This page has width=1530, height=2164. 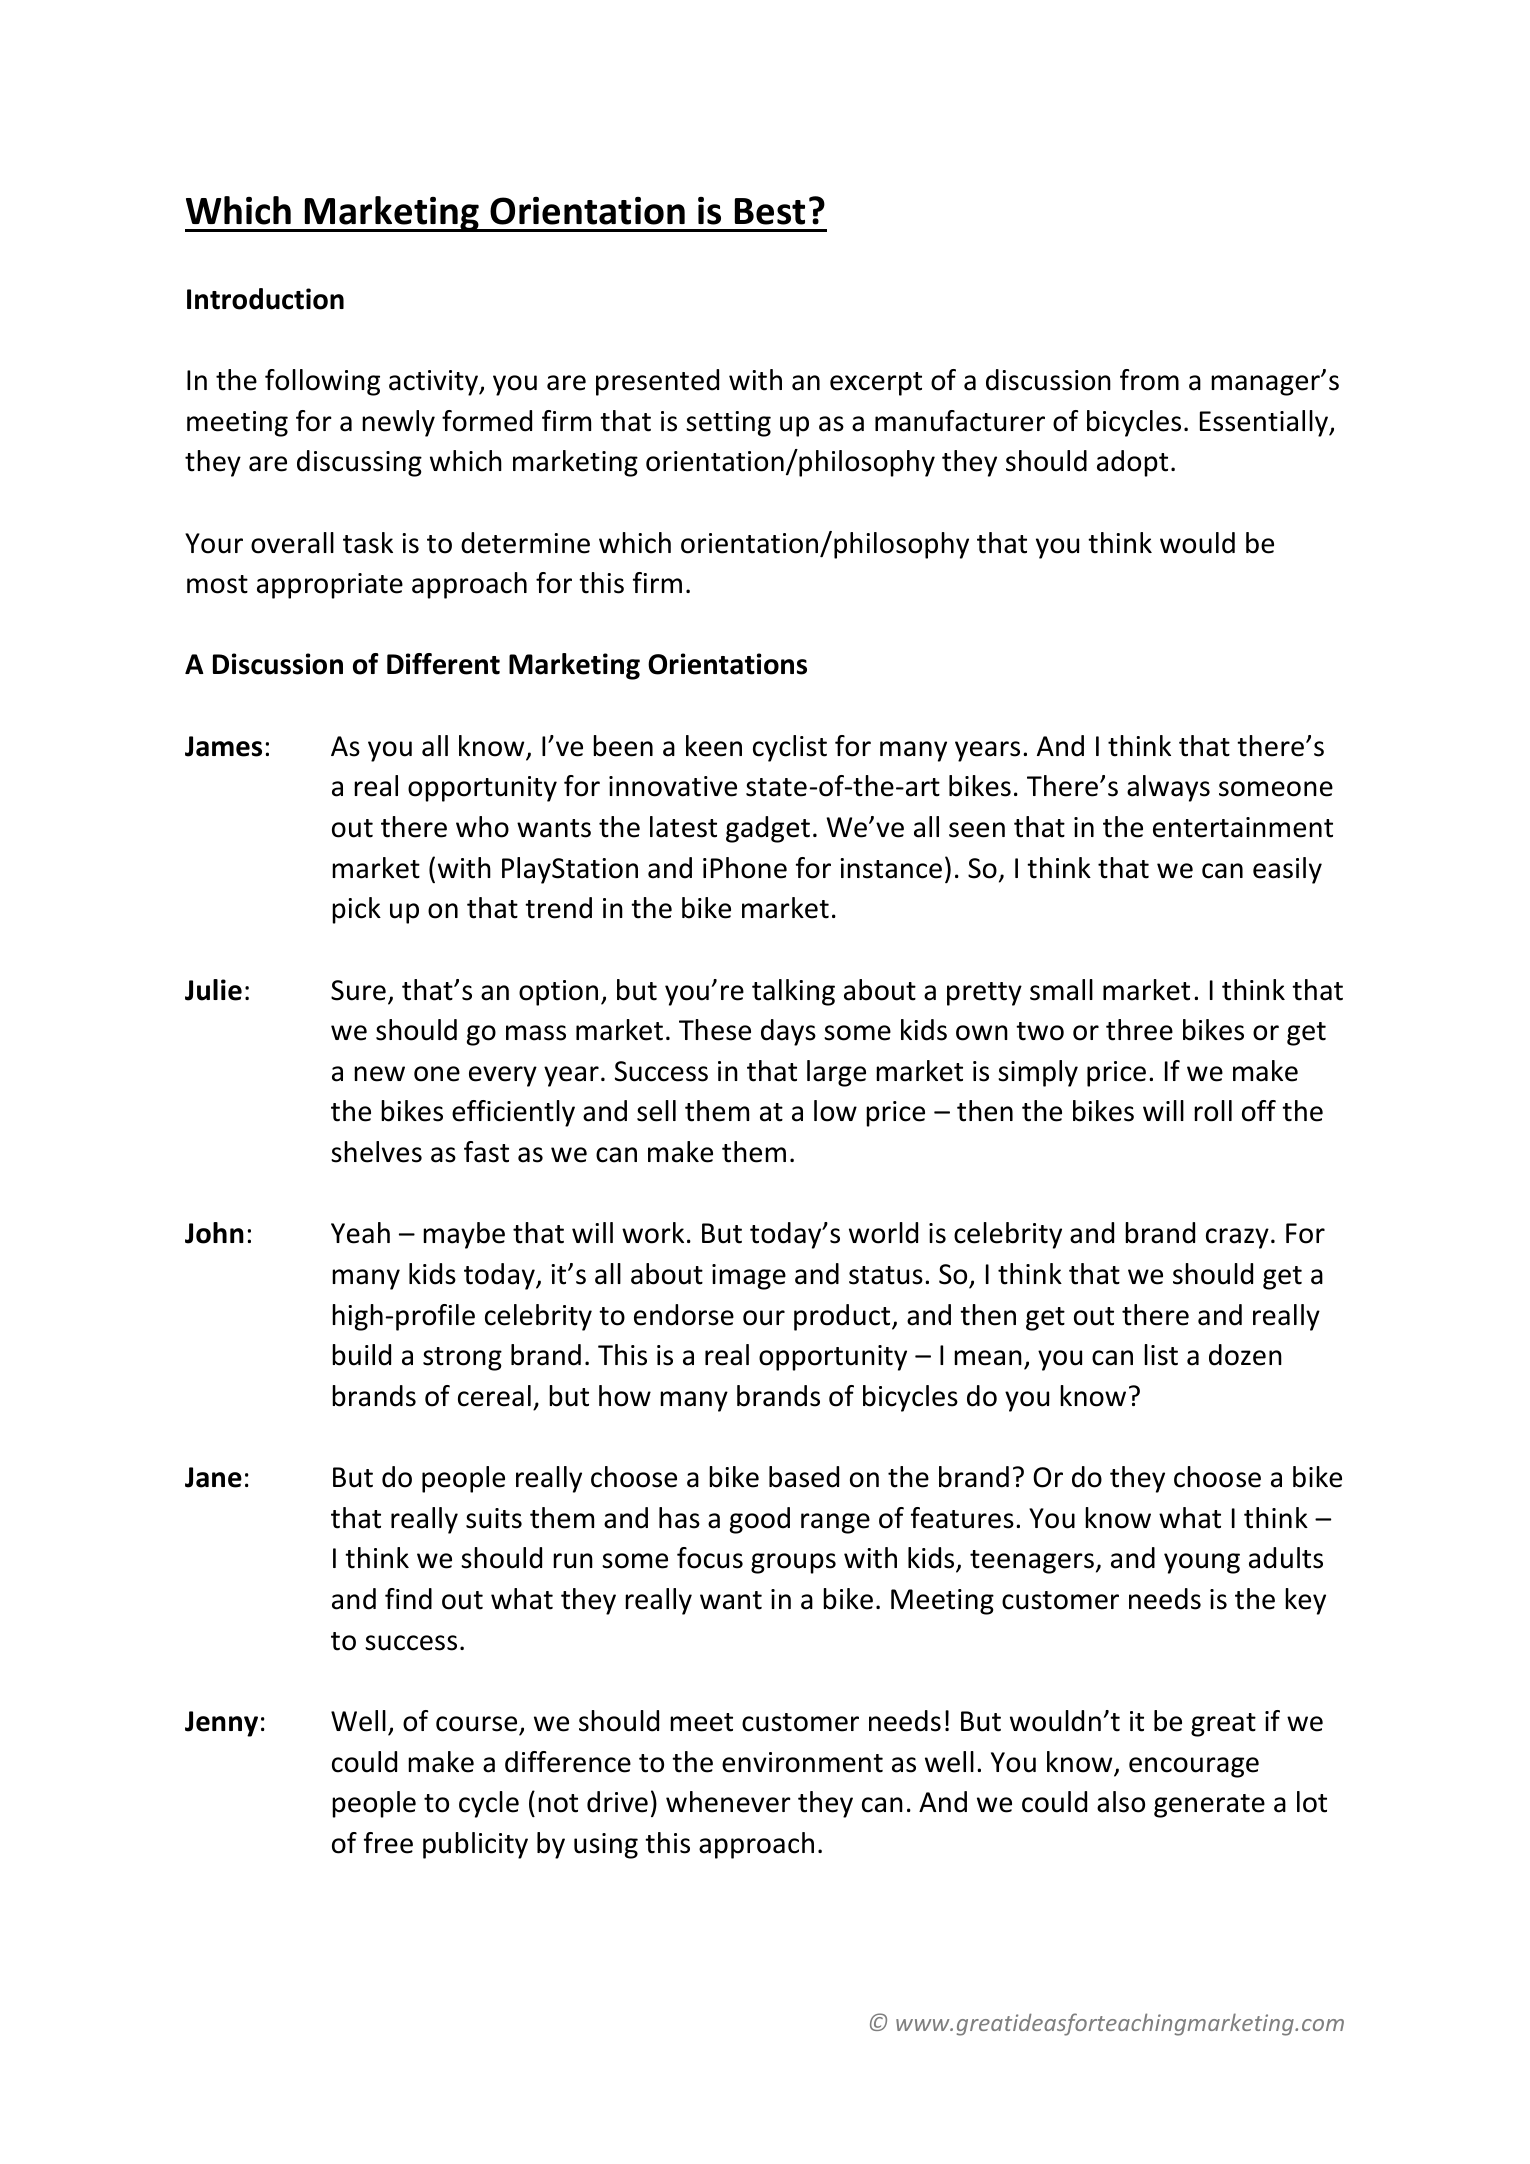 I want to click on free, so click(x=388, y=1843).
